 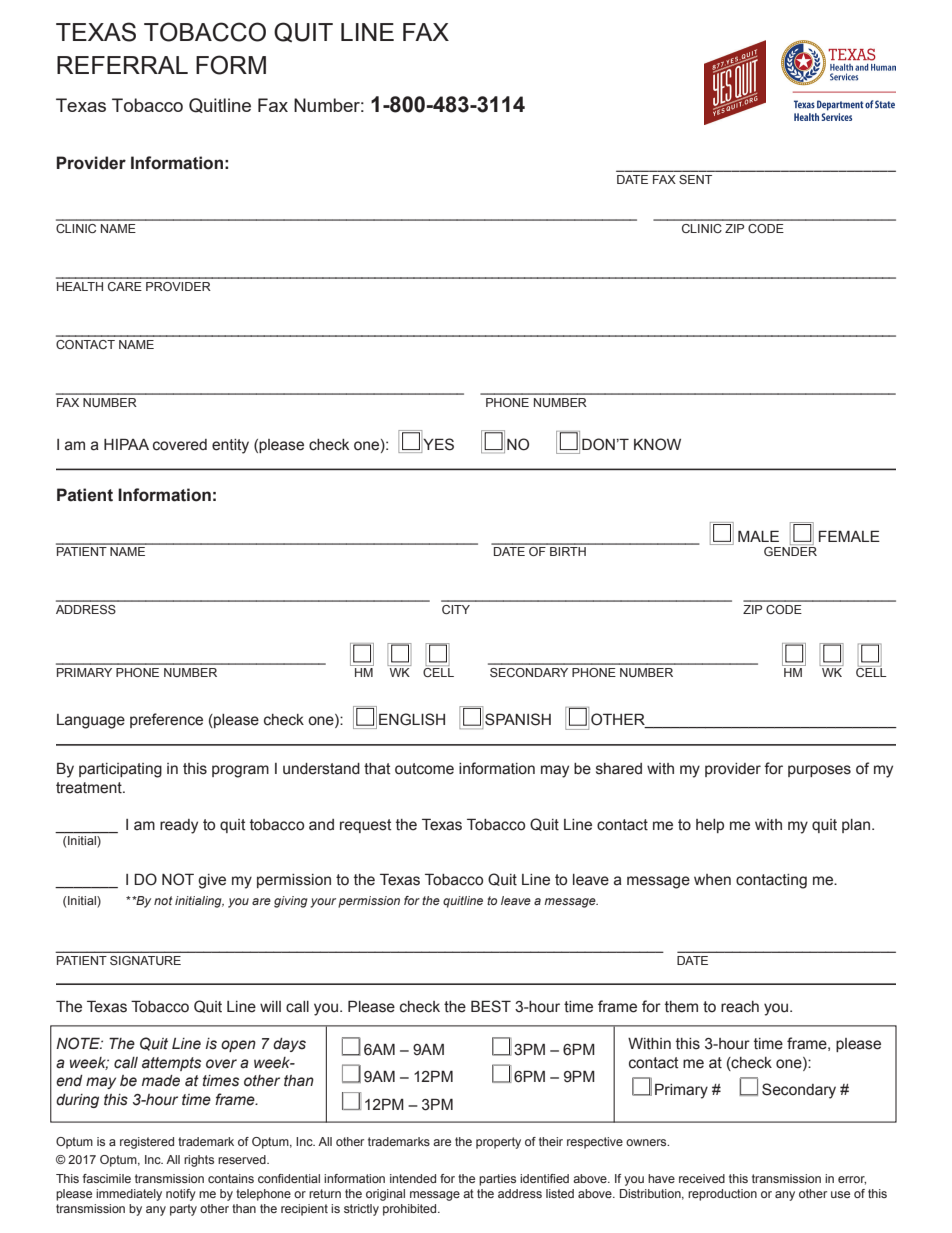 I want to click on parties, so click(x=497, y=1180).
